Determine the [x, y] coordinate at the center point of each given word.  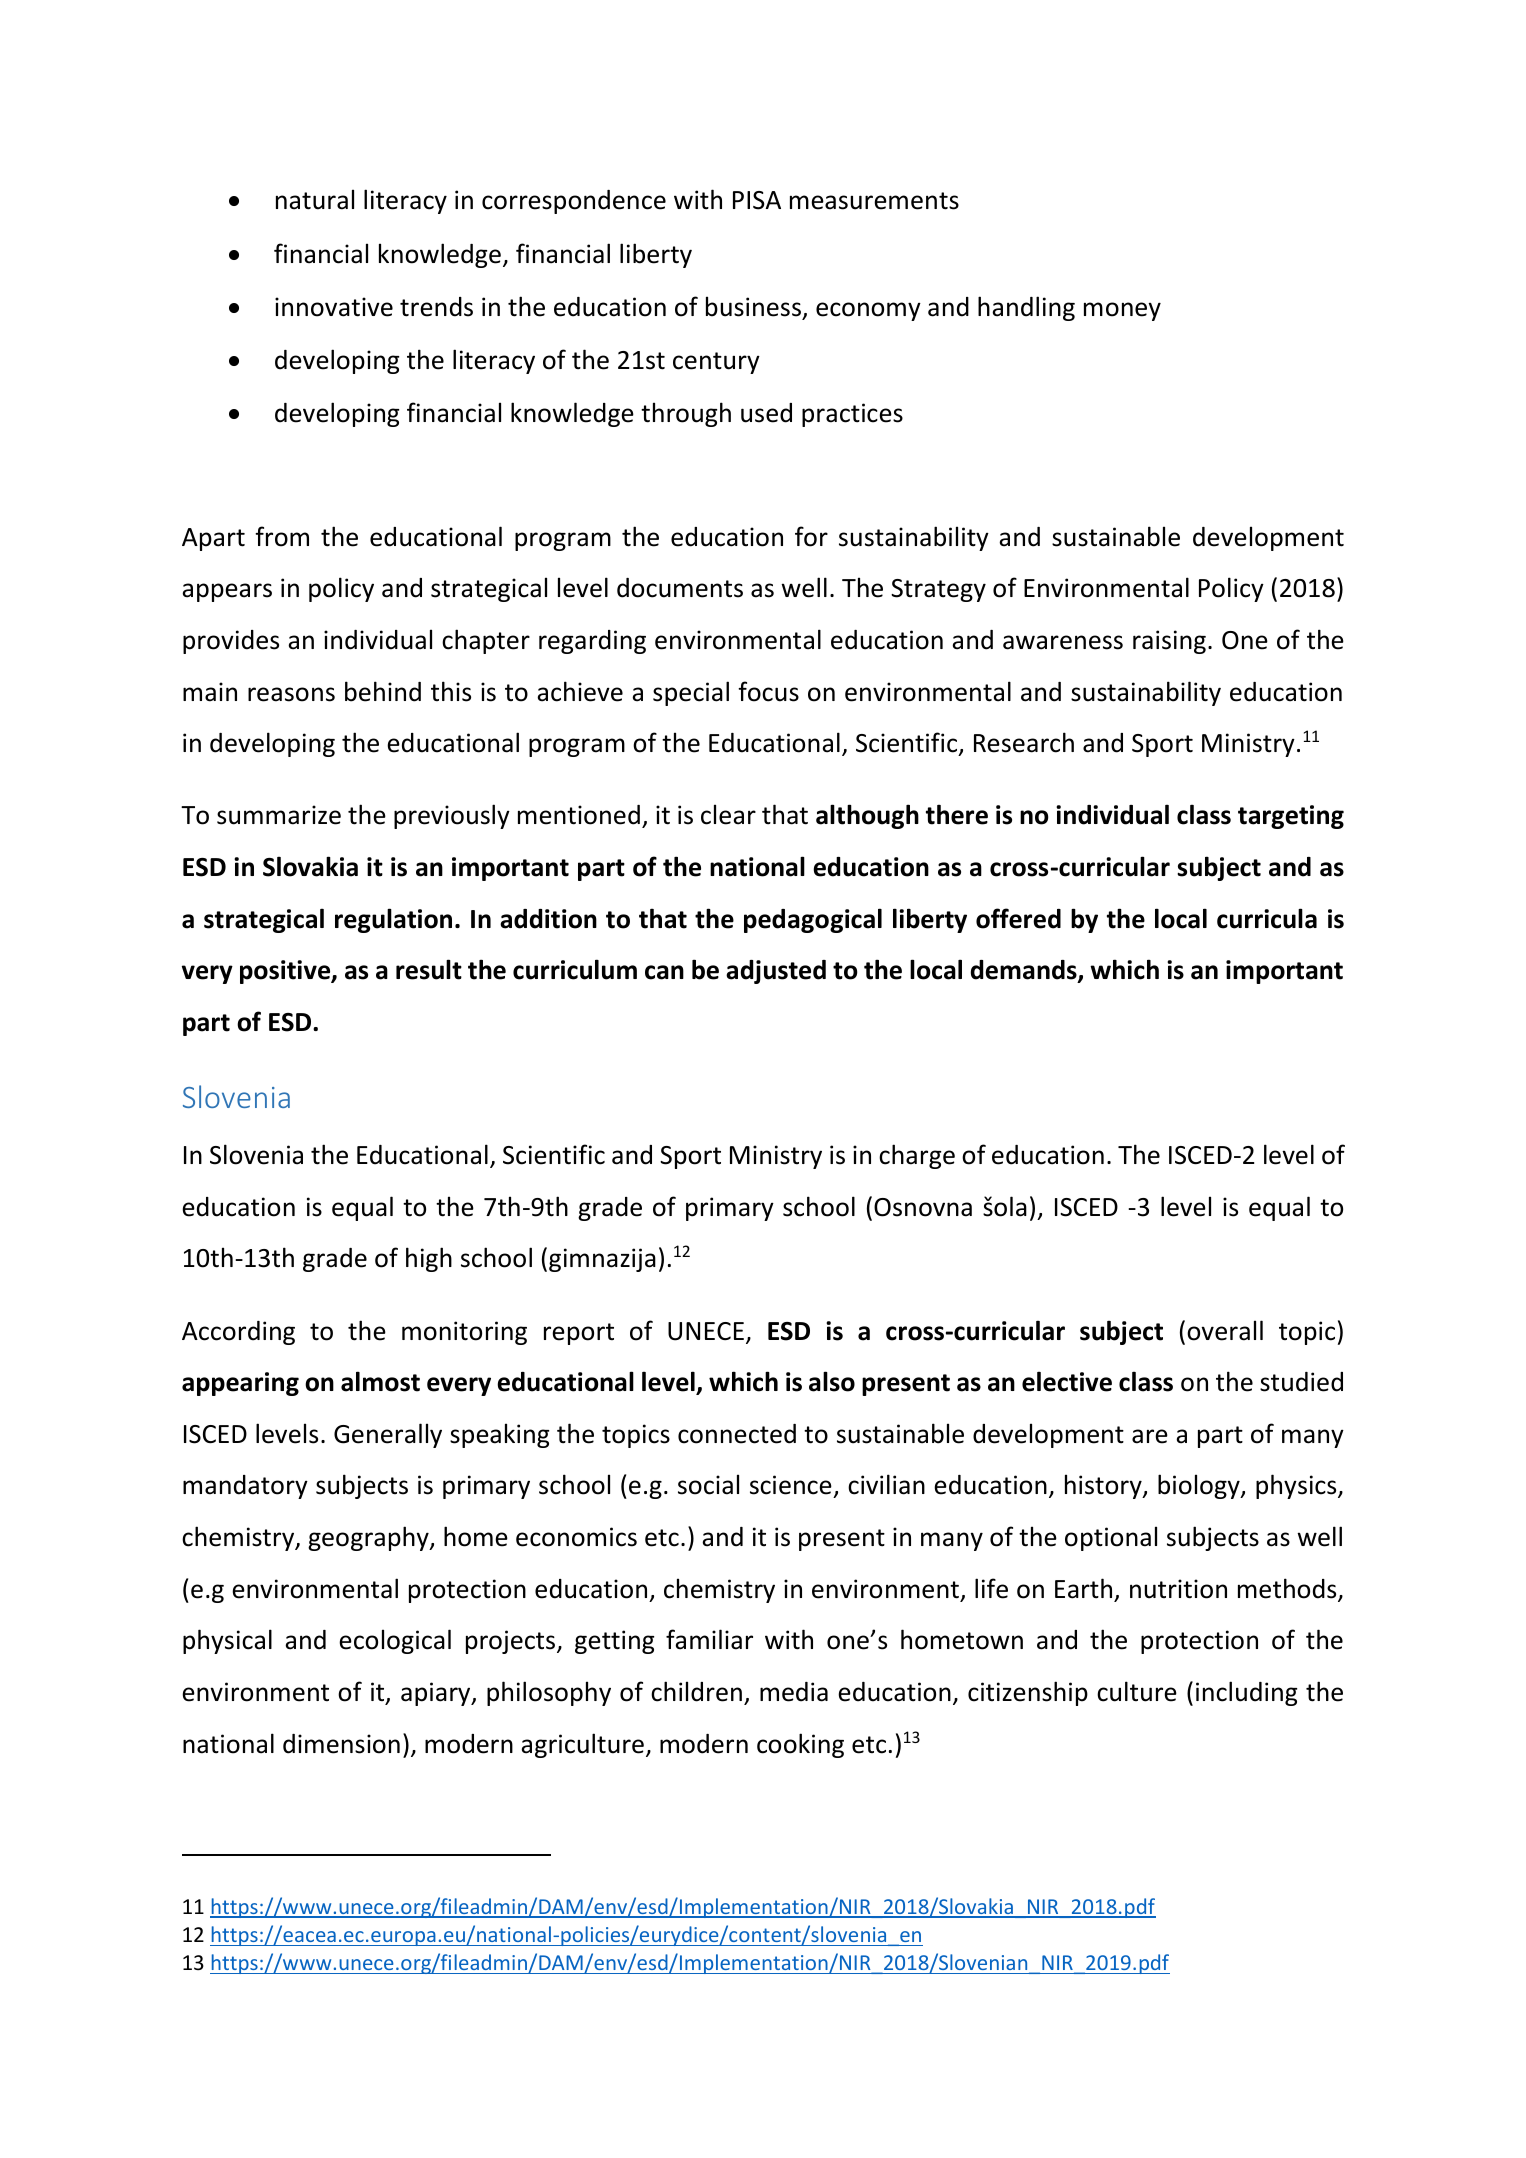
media [794, 1692]
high [429, 1259]
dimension [341, 1744]
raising [1169, 642]
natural [315, 199]
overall [1225, 1330]
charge [917, 1156]
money [1122, 311]
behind [383, 691]
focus [768, 691]
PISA [757, 200]
